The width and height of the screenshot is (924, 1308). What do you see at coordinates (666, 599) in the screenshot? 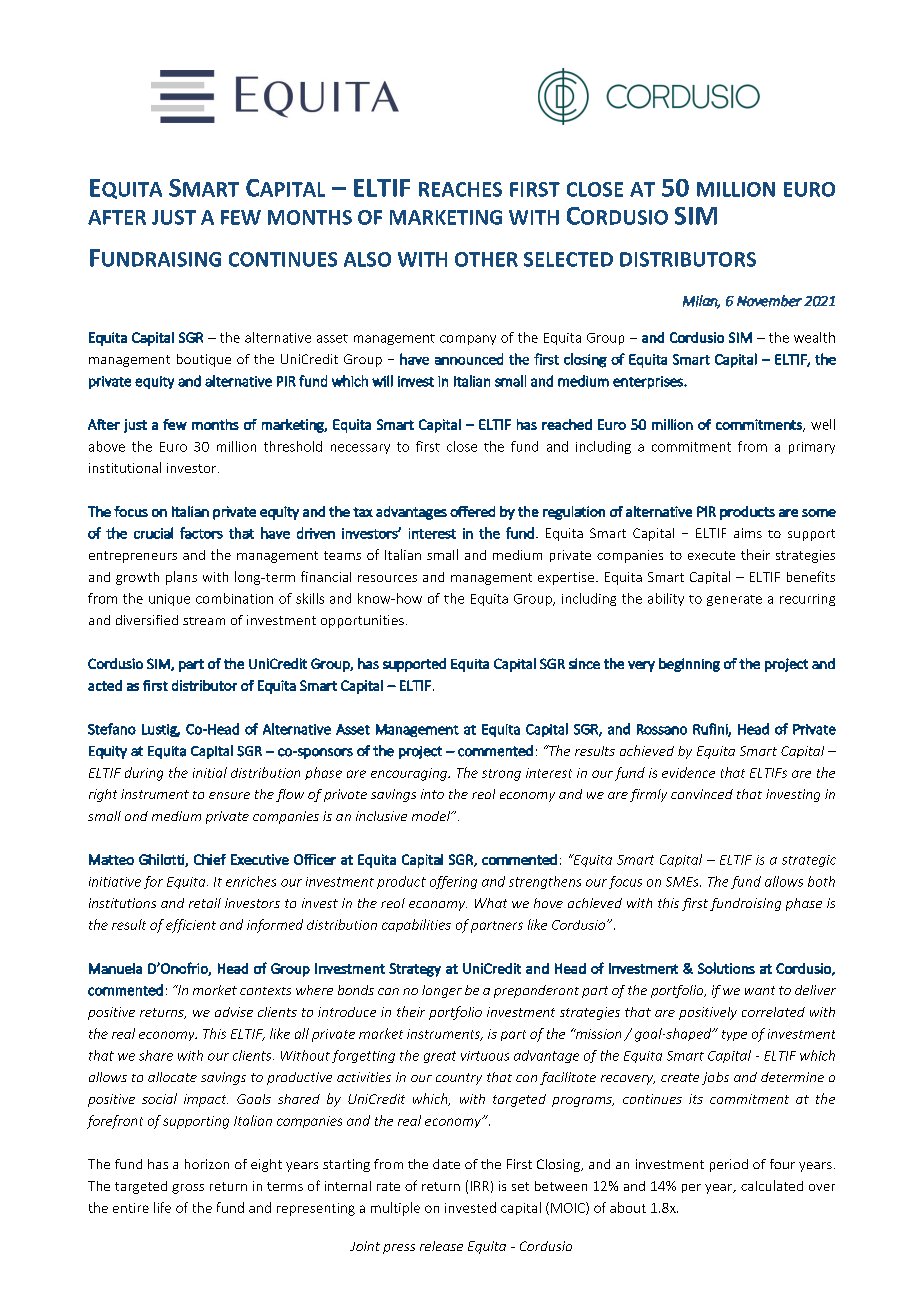
I see `ability` at bounding box center [666, 599].
